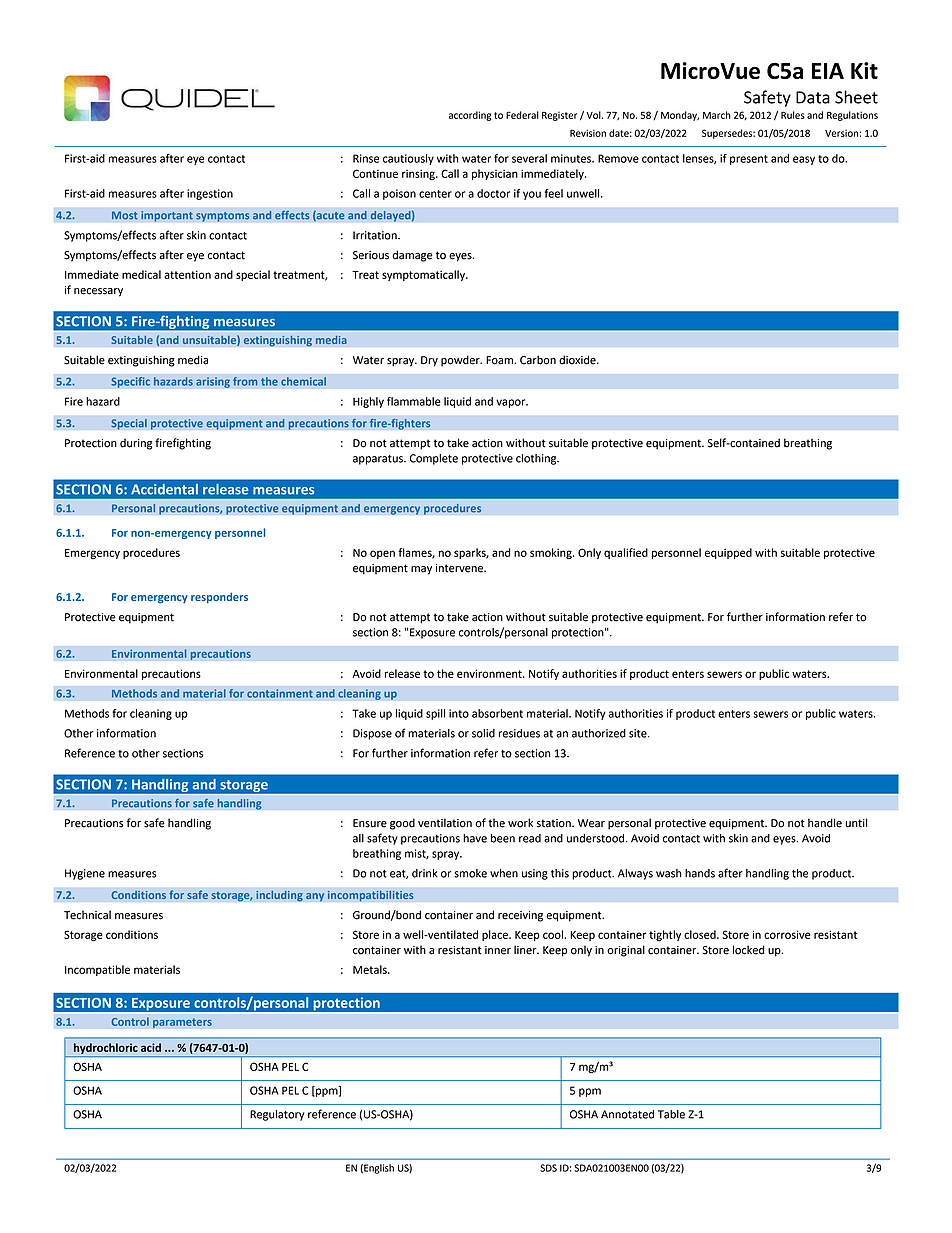 The image size is (952, 1233). I want to click on ingestion, so click(210, 194).
